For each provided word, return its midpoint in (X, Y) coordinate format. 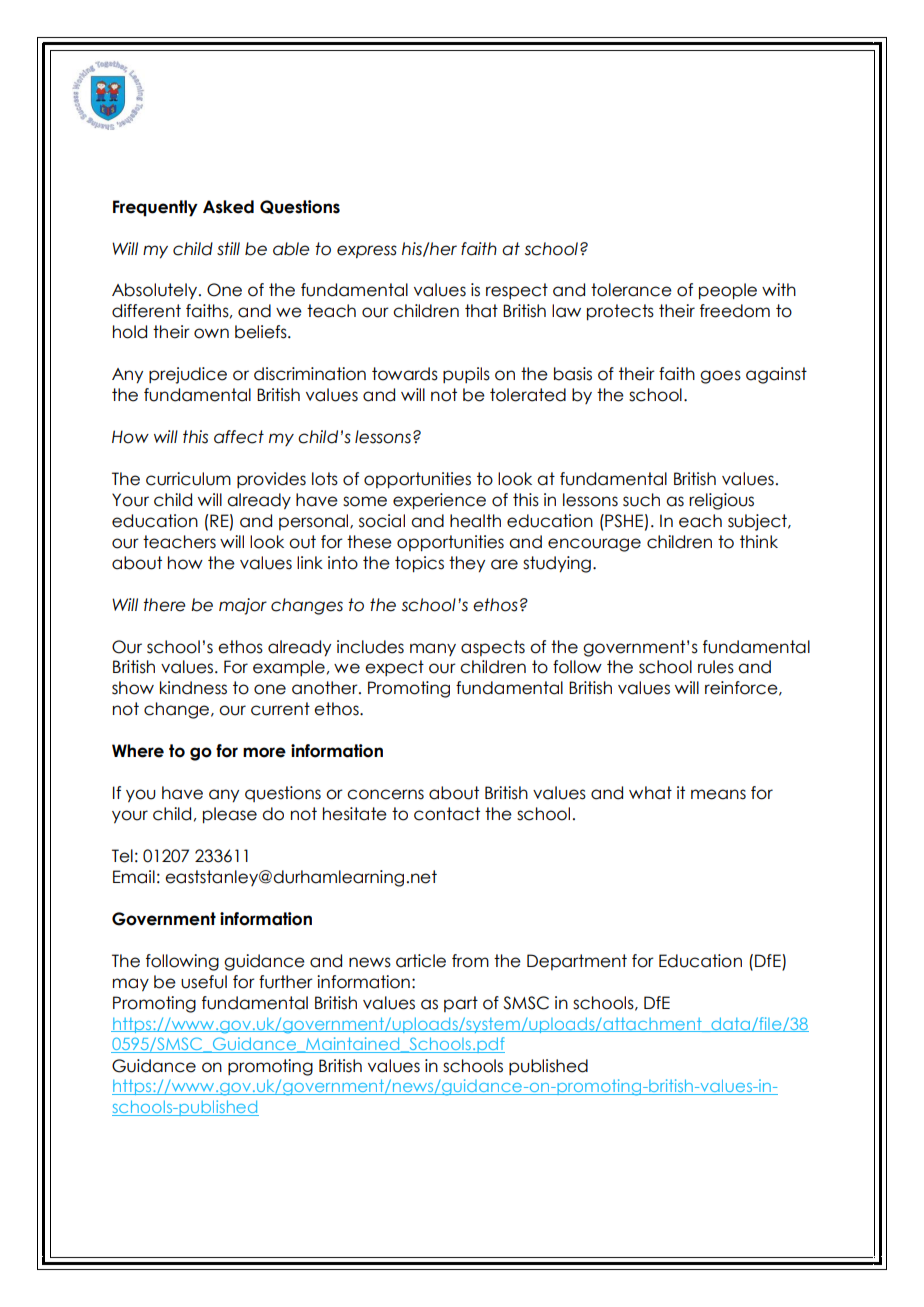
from (470, 961)
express (367, 252)
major (243, 606)
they (467, 564)
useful (204, 982)
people (728, 291)
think (759, 541)
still (228, 249)
